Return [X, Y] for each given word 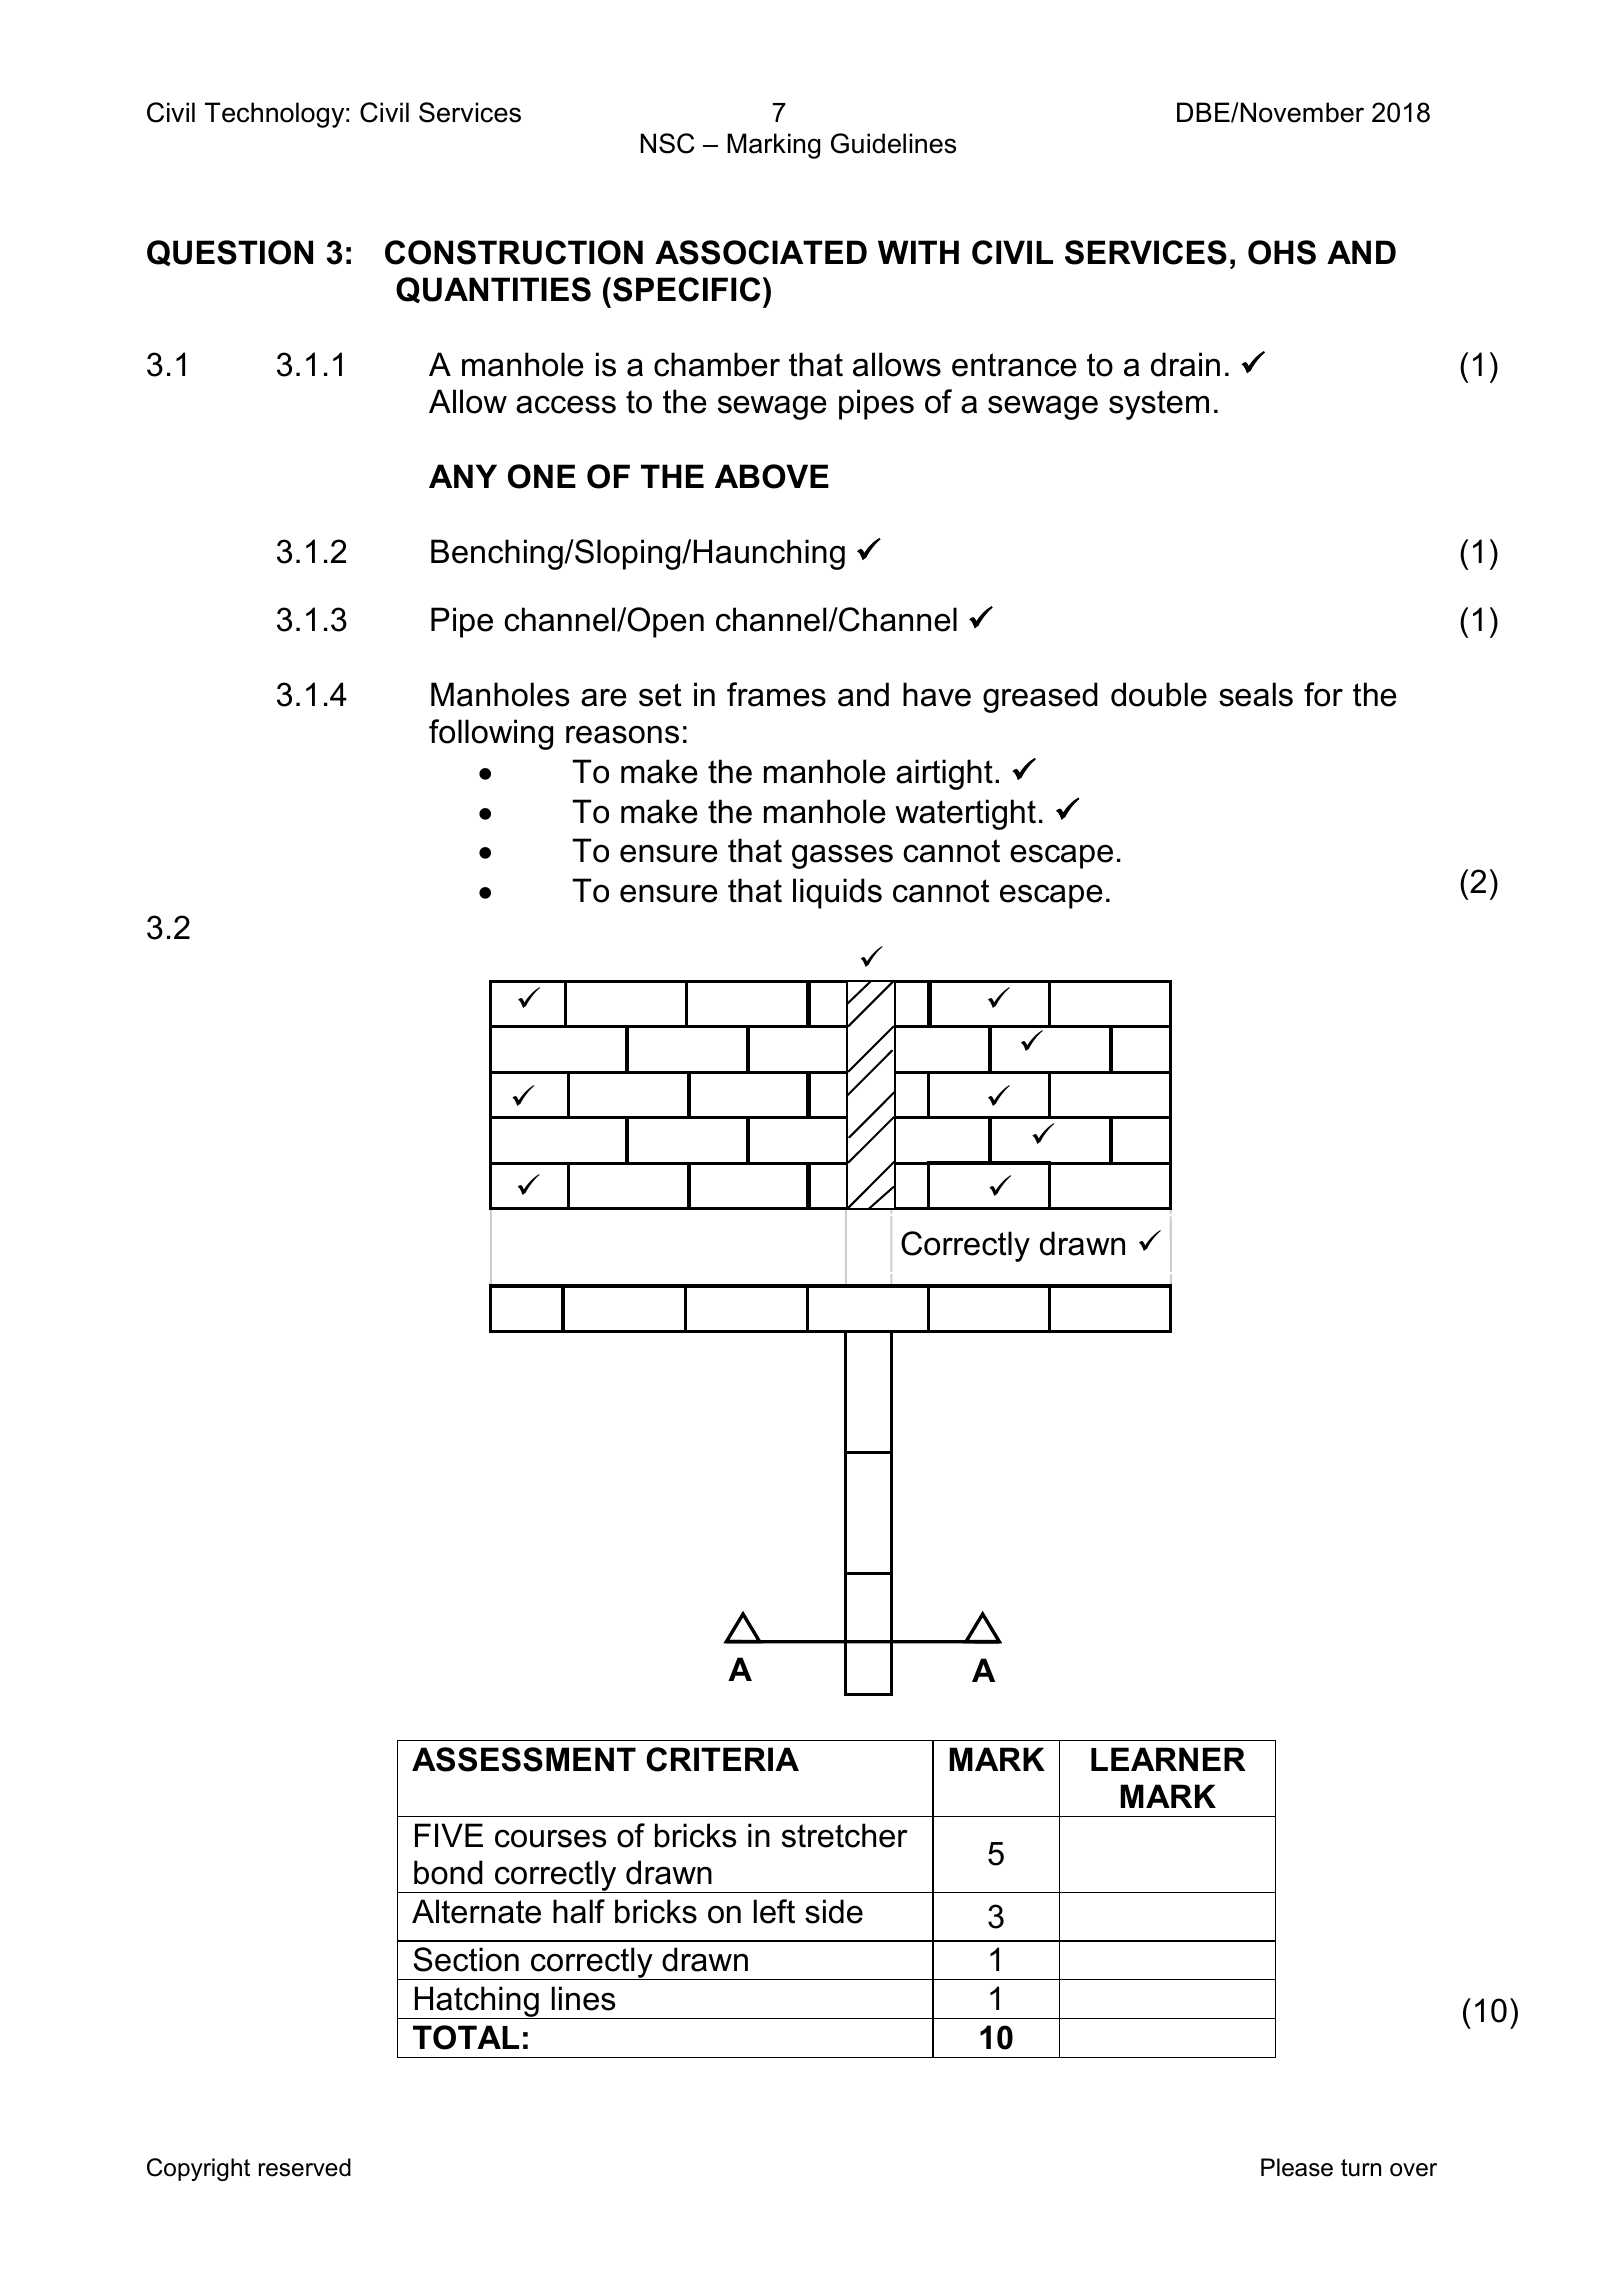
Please [1297, 2167]
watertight [965, 814]
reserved [305, 2167]
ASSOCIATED [761, 252]
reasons [622, 734]
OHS [1282, 252]
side [834, 1911]
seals [1256, 694]
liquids [837, 893]
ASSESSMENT [524, 1759]
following [491, 734]
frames [776, 694]
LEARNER [1168, 1759]
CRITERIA [722, 1759]
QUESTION [230, 253]
